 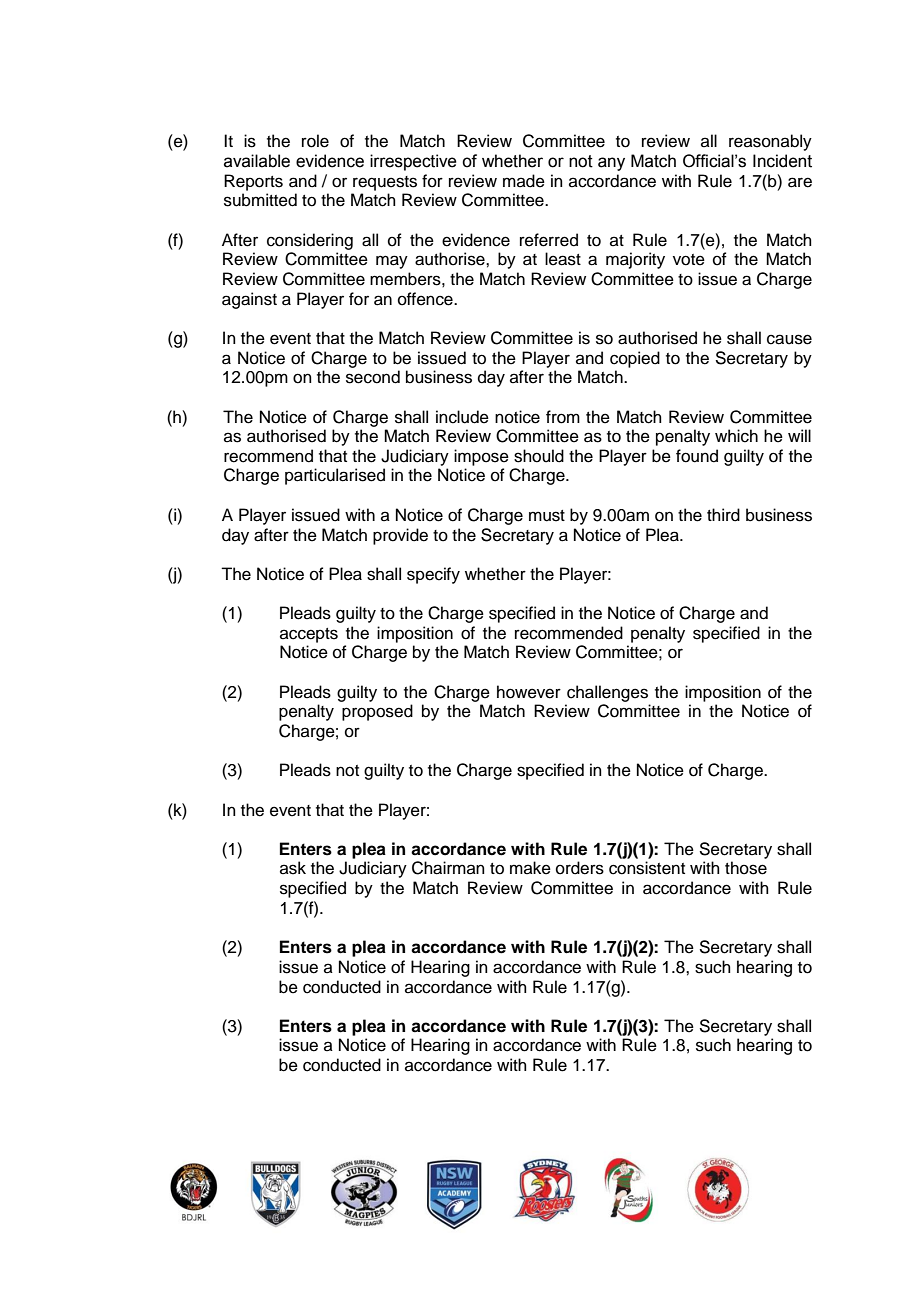 I want to click on accepts, so click(x=309, y=635).
